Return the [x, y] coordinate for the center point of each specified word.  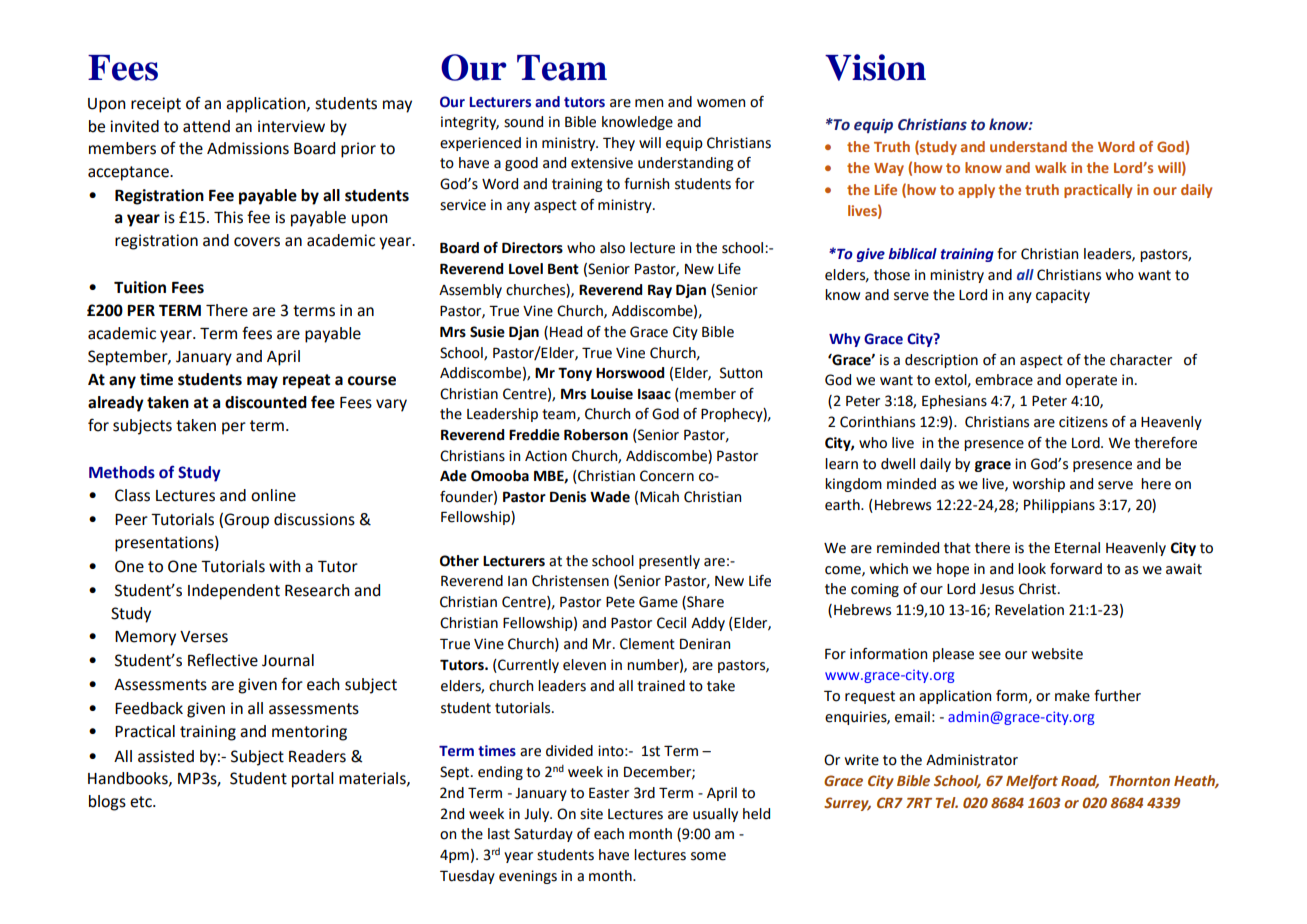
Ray [660, 291]
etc [142, 802]
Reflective [223, 660]
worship [1039, 485]
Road [1080, 782]
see [990, 655]
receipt [156, 105]
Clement [647, 644]
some [708, 856]
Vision [875, 67]
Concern [667, 476]
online [273, 495]
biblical [912, 254]
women [721, 103]
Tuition [140, 287]
